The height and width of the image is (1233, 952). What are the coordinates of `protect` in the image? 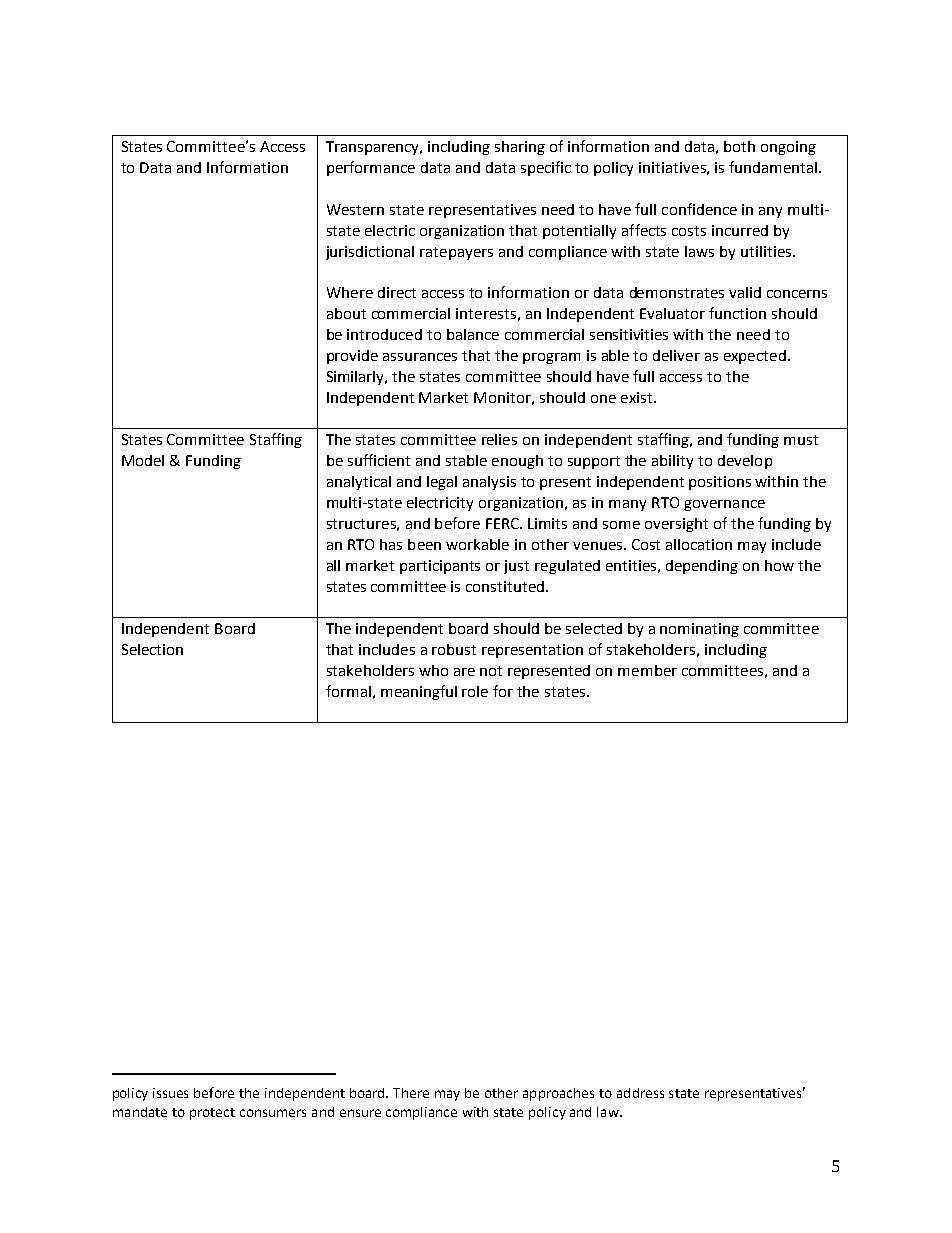 It's located at (212, 1114).
